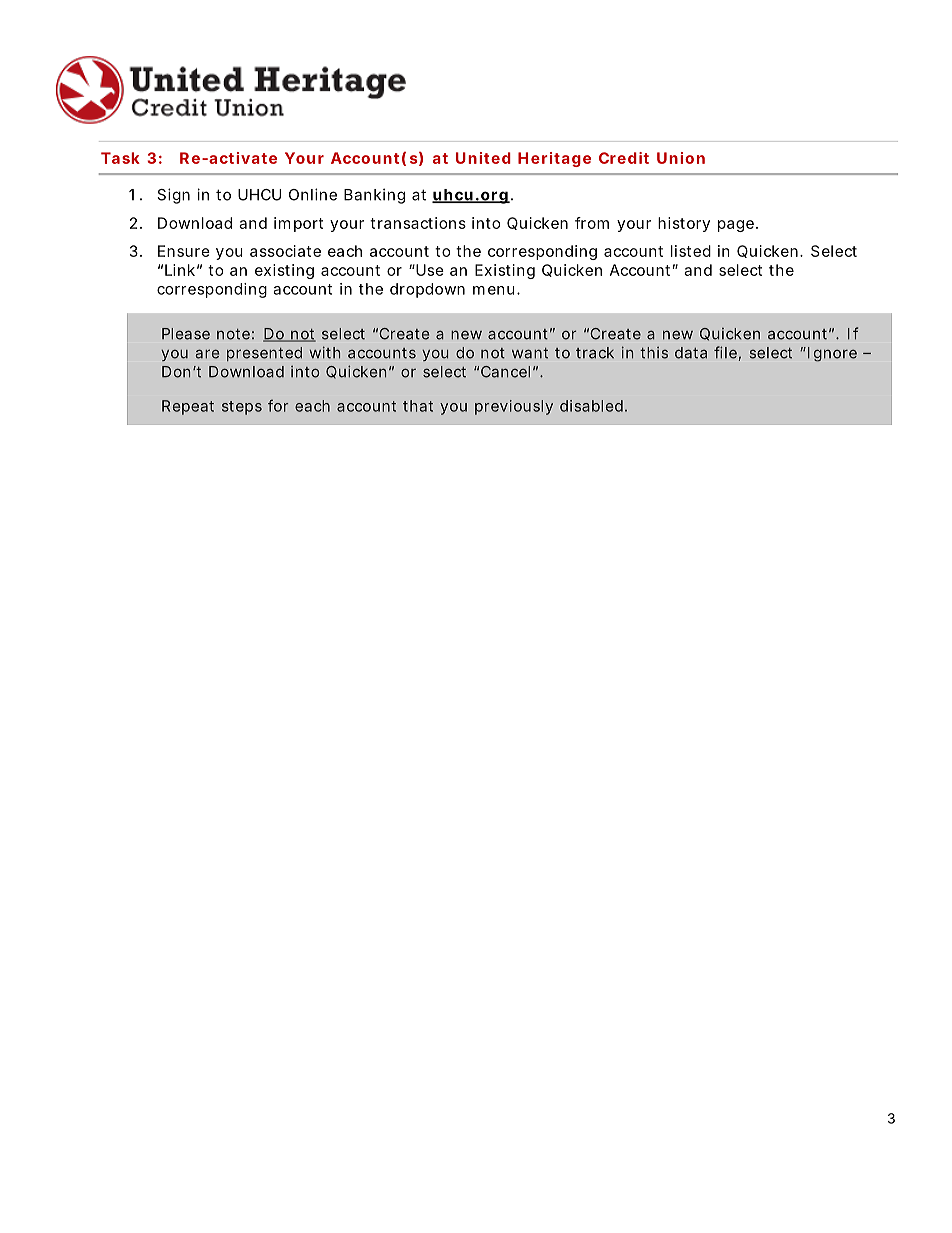 The width and height of the screenshot is (952, 1233). I want to click on Task, so click(120, 158).
